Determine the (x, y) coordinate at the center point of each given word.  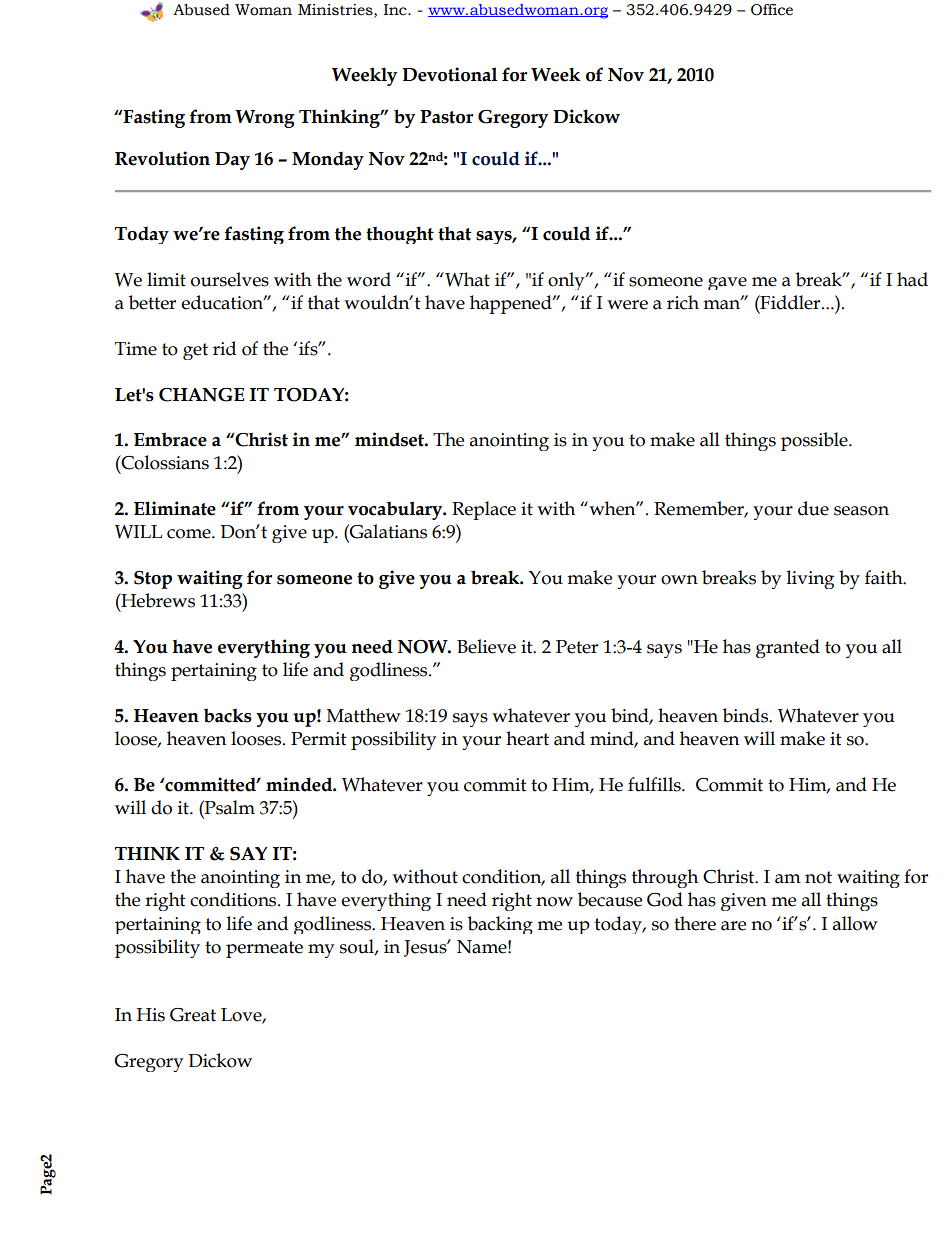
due (813, 508)
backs (228, 715)
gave (727, 283)
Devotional (449, 74)
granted (788, 648)
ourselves (230, 279)
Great (193, 1015)
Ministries (336, 10)
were (627, 305)
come (190, 534)
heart (527, 738)
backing (500, 925)
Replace (484, 510)
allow (855, 923)
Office (772, 10)
